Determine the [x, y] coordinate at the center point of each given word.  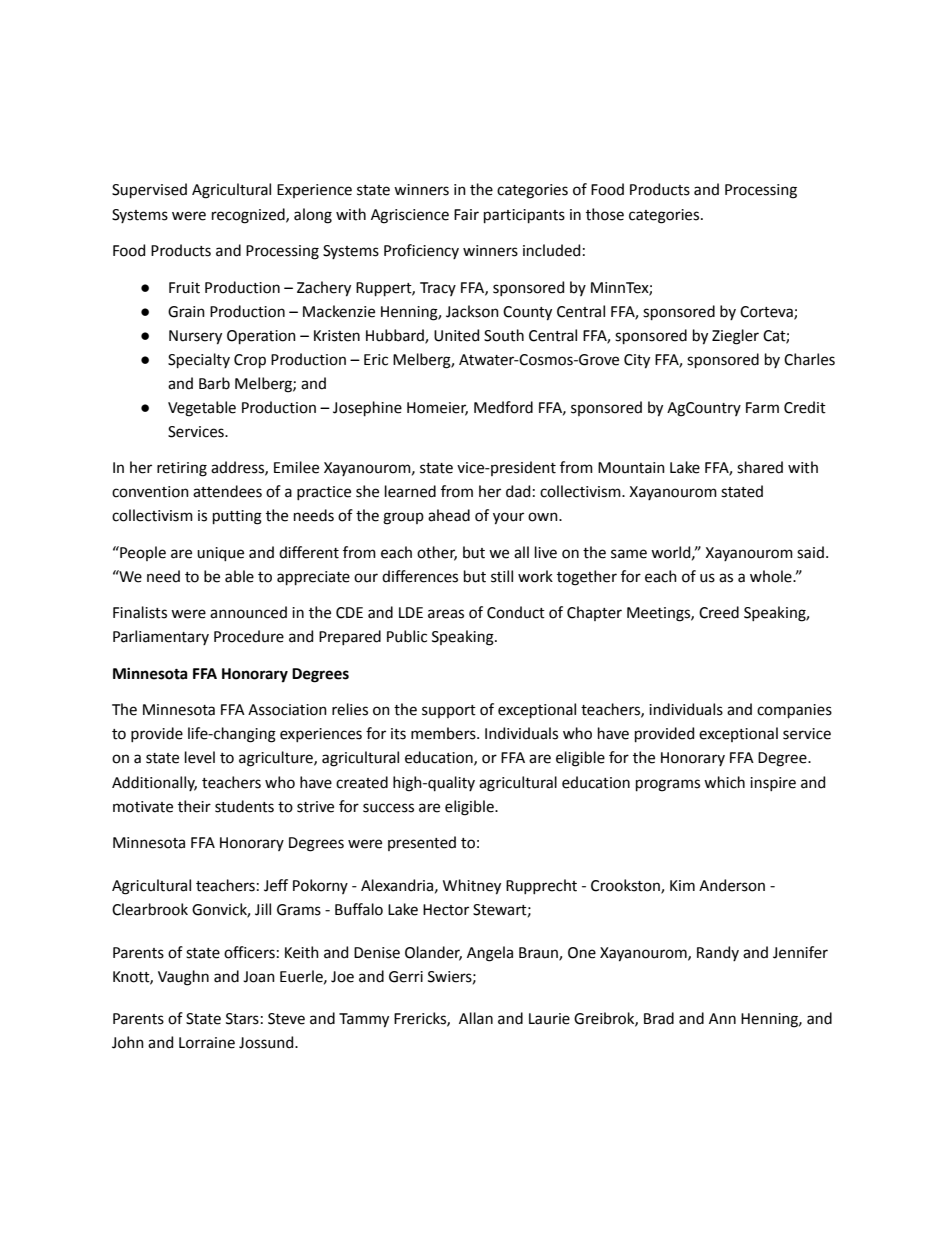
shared [760, 467]
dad [518, 491]
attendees [227, 491]
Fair [466, 215]
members [444, 733]
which [724, 782]
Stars [242, 1019]
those [605, 214]
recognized [249, 216]
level [200, 757]
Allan [476, 1018]
